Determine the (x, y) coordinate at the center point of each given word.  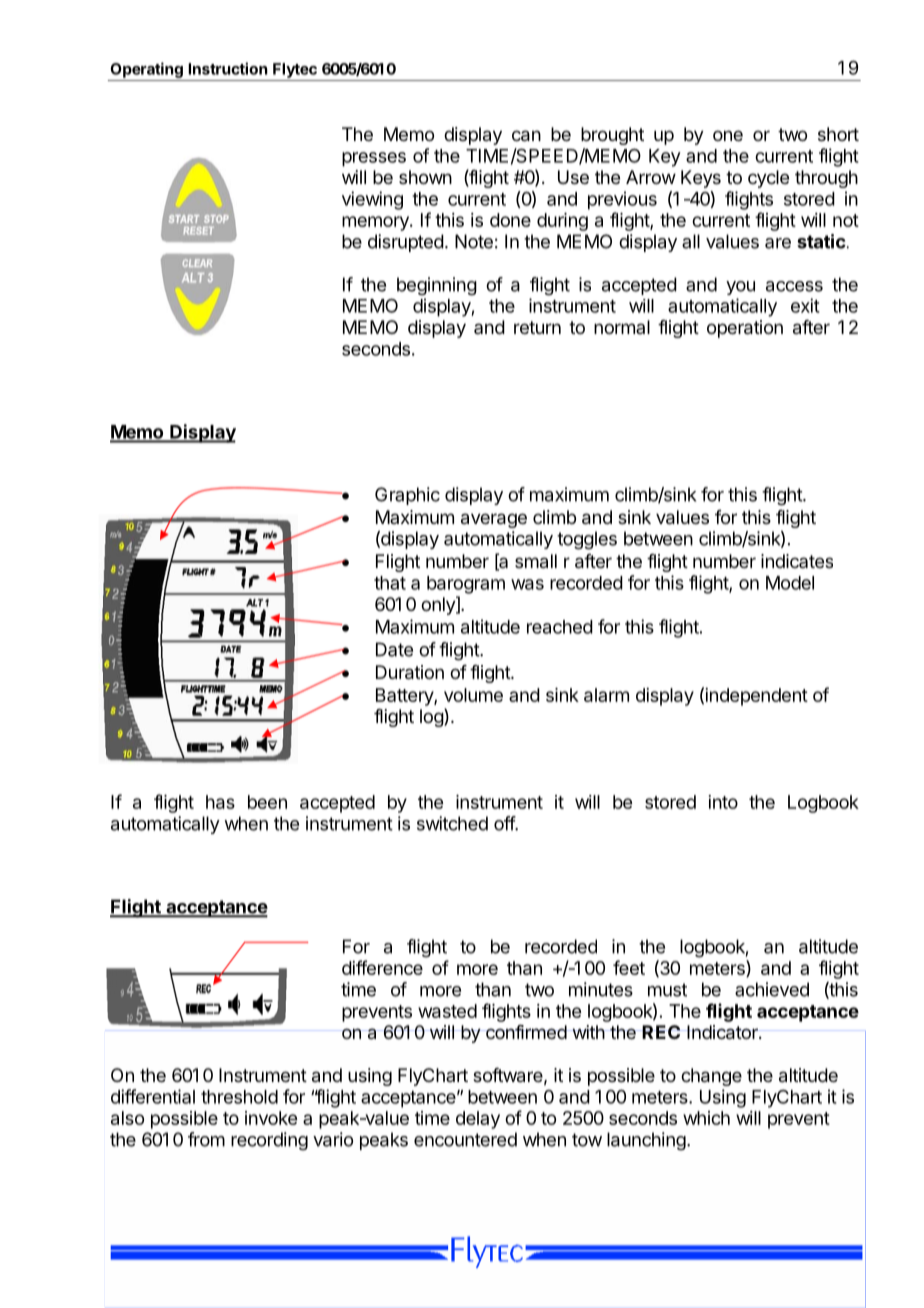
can (526, 136)
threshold (239, 1097)
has (220, 802)
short (838, 134)
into (723, 802)
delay (478, 1120)
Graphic (407, 496)
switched (452, 823)
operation (745, 329)
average (494, 520)
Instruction (228, 68)
